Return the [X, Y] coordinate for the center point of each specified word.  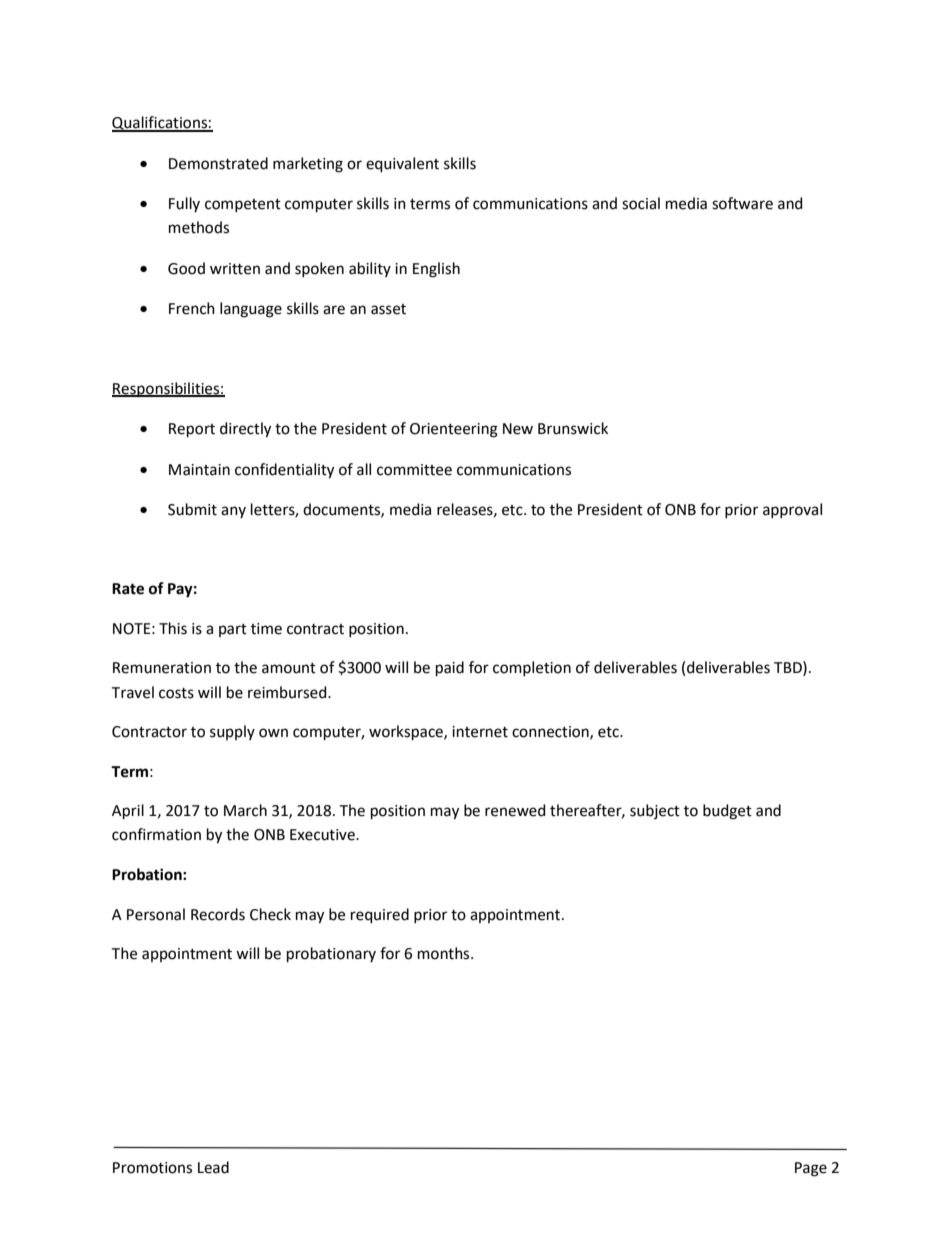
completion [532, 668]
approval [792, 510]
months [445, 953]
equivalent [402, 164]
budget [727, 812]
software [742, 203]
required [380, 915]
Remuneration [162, 668]
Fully [184, 204]
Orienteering [454, 430]
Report [192, 430]
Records [218, 914]
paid [450, 668]
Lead [213, 1167]
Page [811, 1169]
